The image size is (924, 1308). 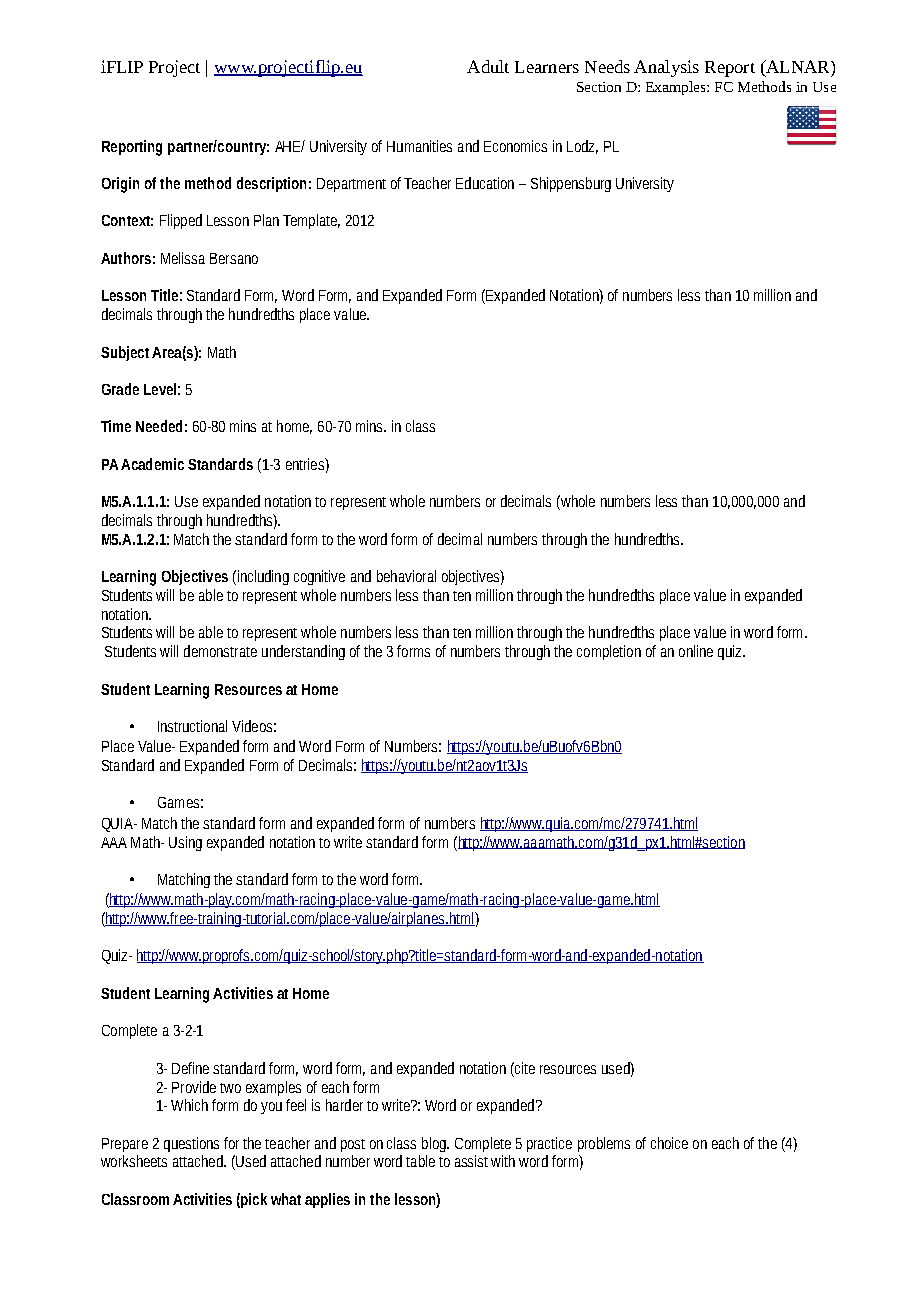 What do you see at coordinates (191, 1144) in the screenshot?
I see `questions` at bounding box center [191, 1144].
